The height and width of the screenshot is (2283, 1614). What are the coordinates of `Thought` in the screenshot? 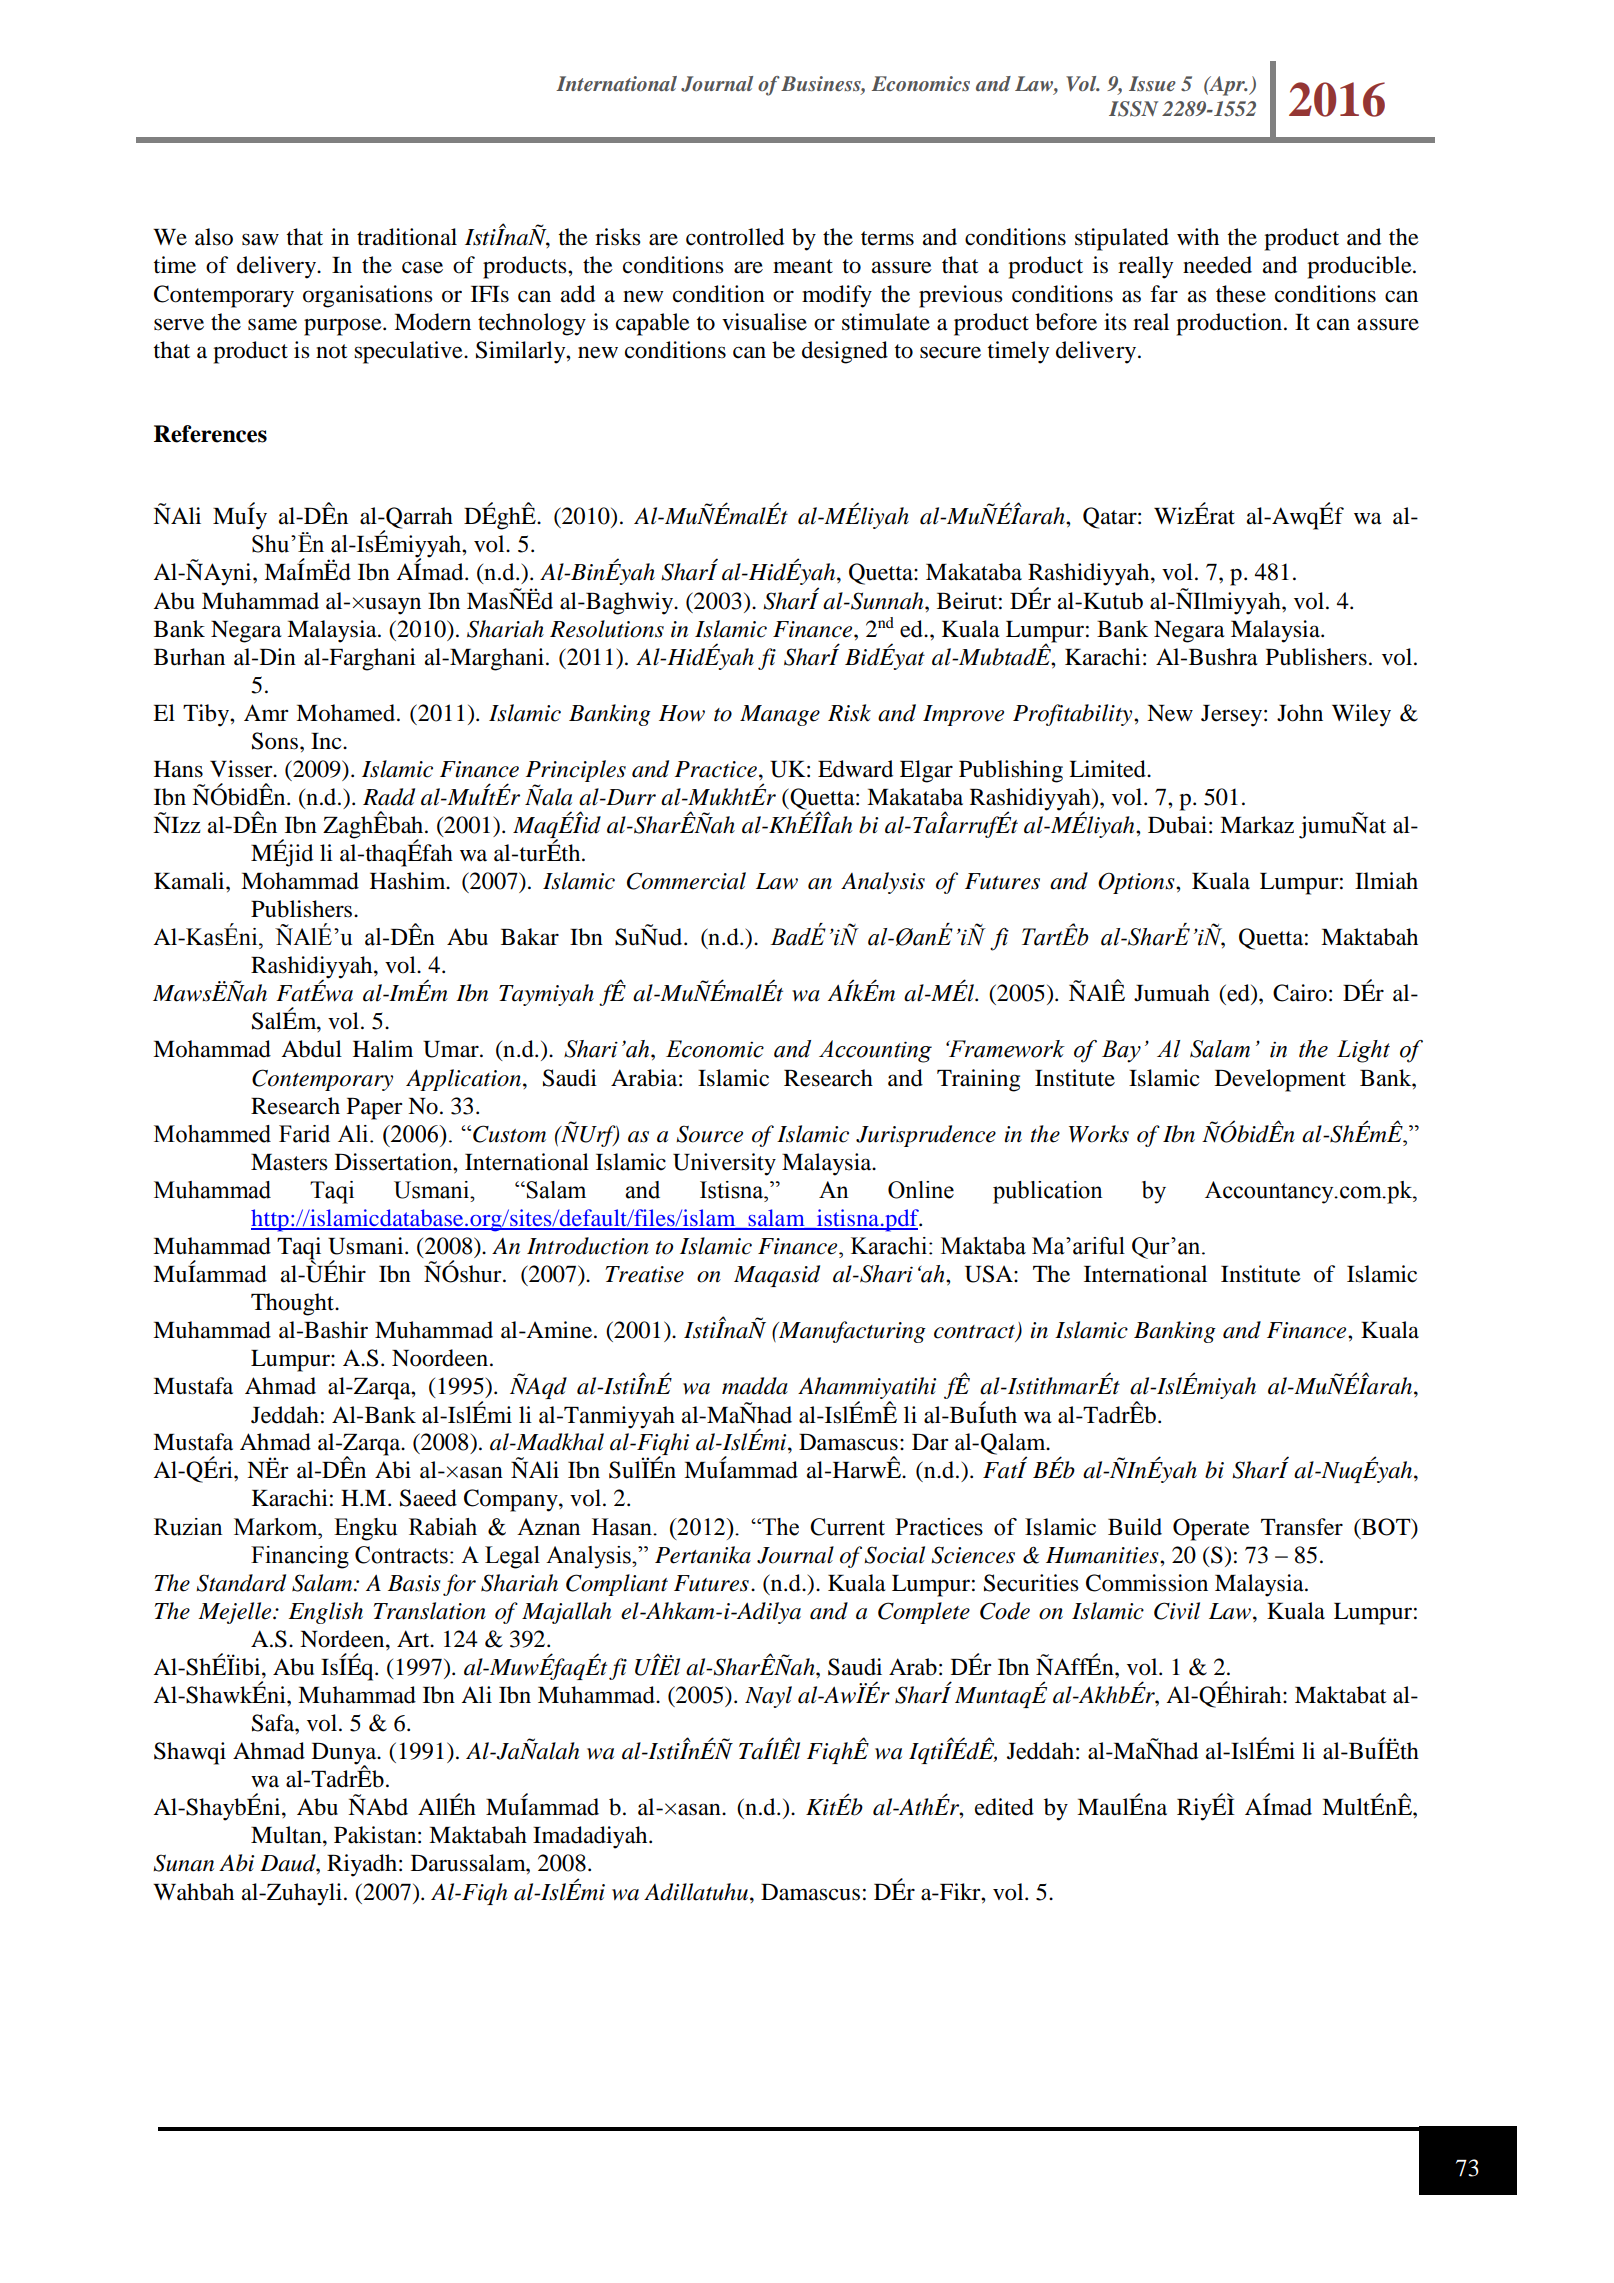 It's located at (294, 1304).
